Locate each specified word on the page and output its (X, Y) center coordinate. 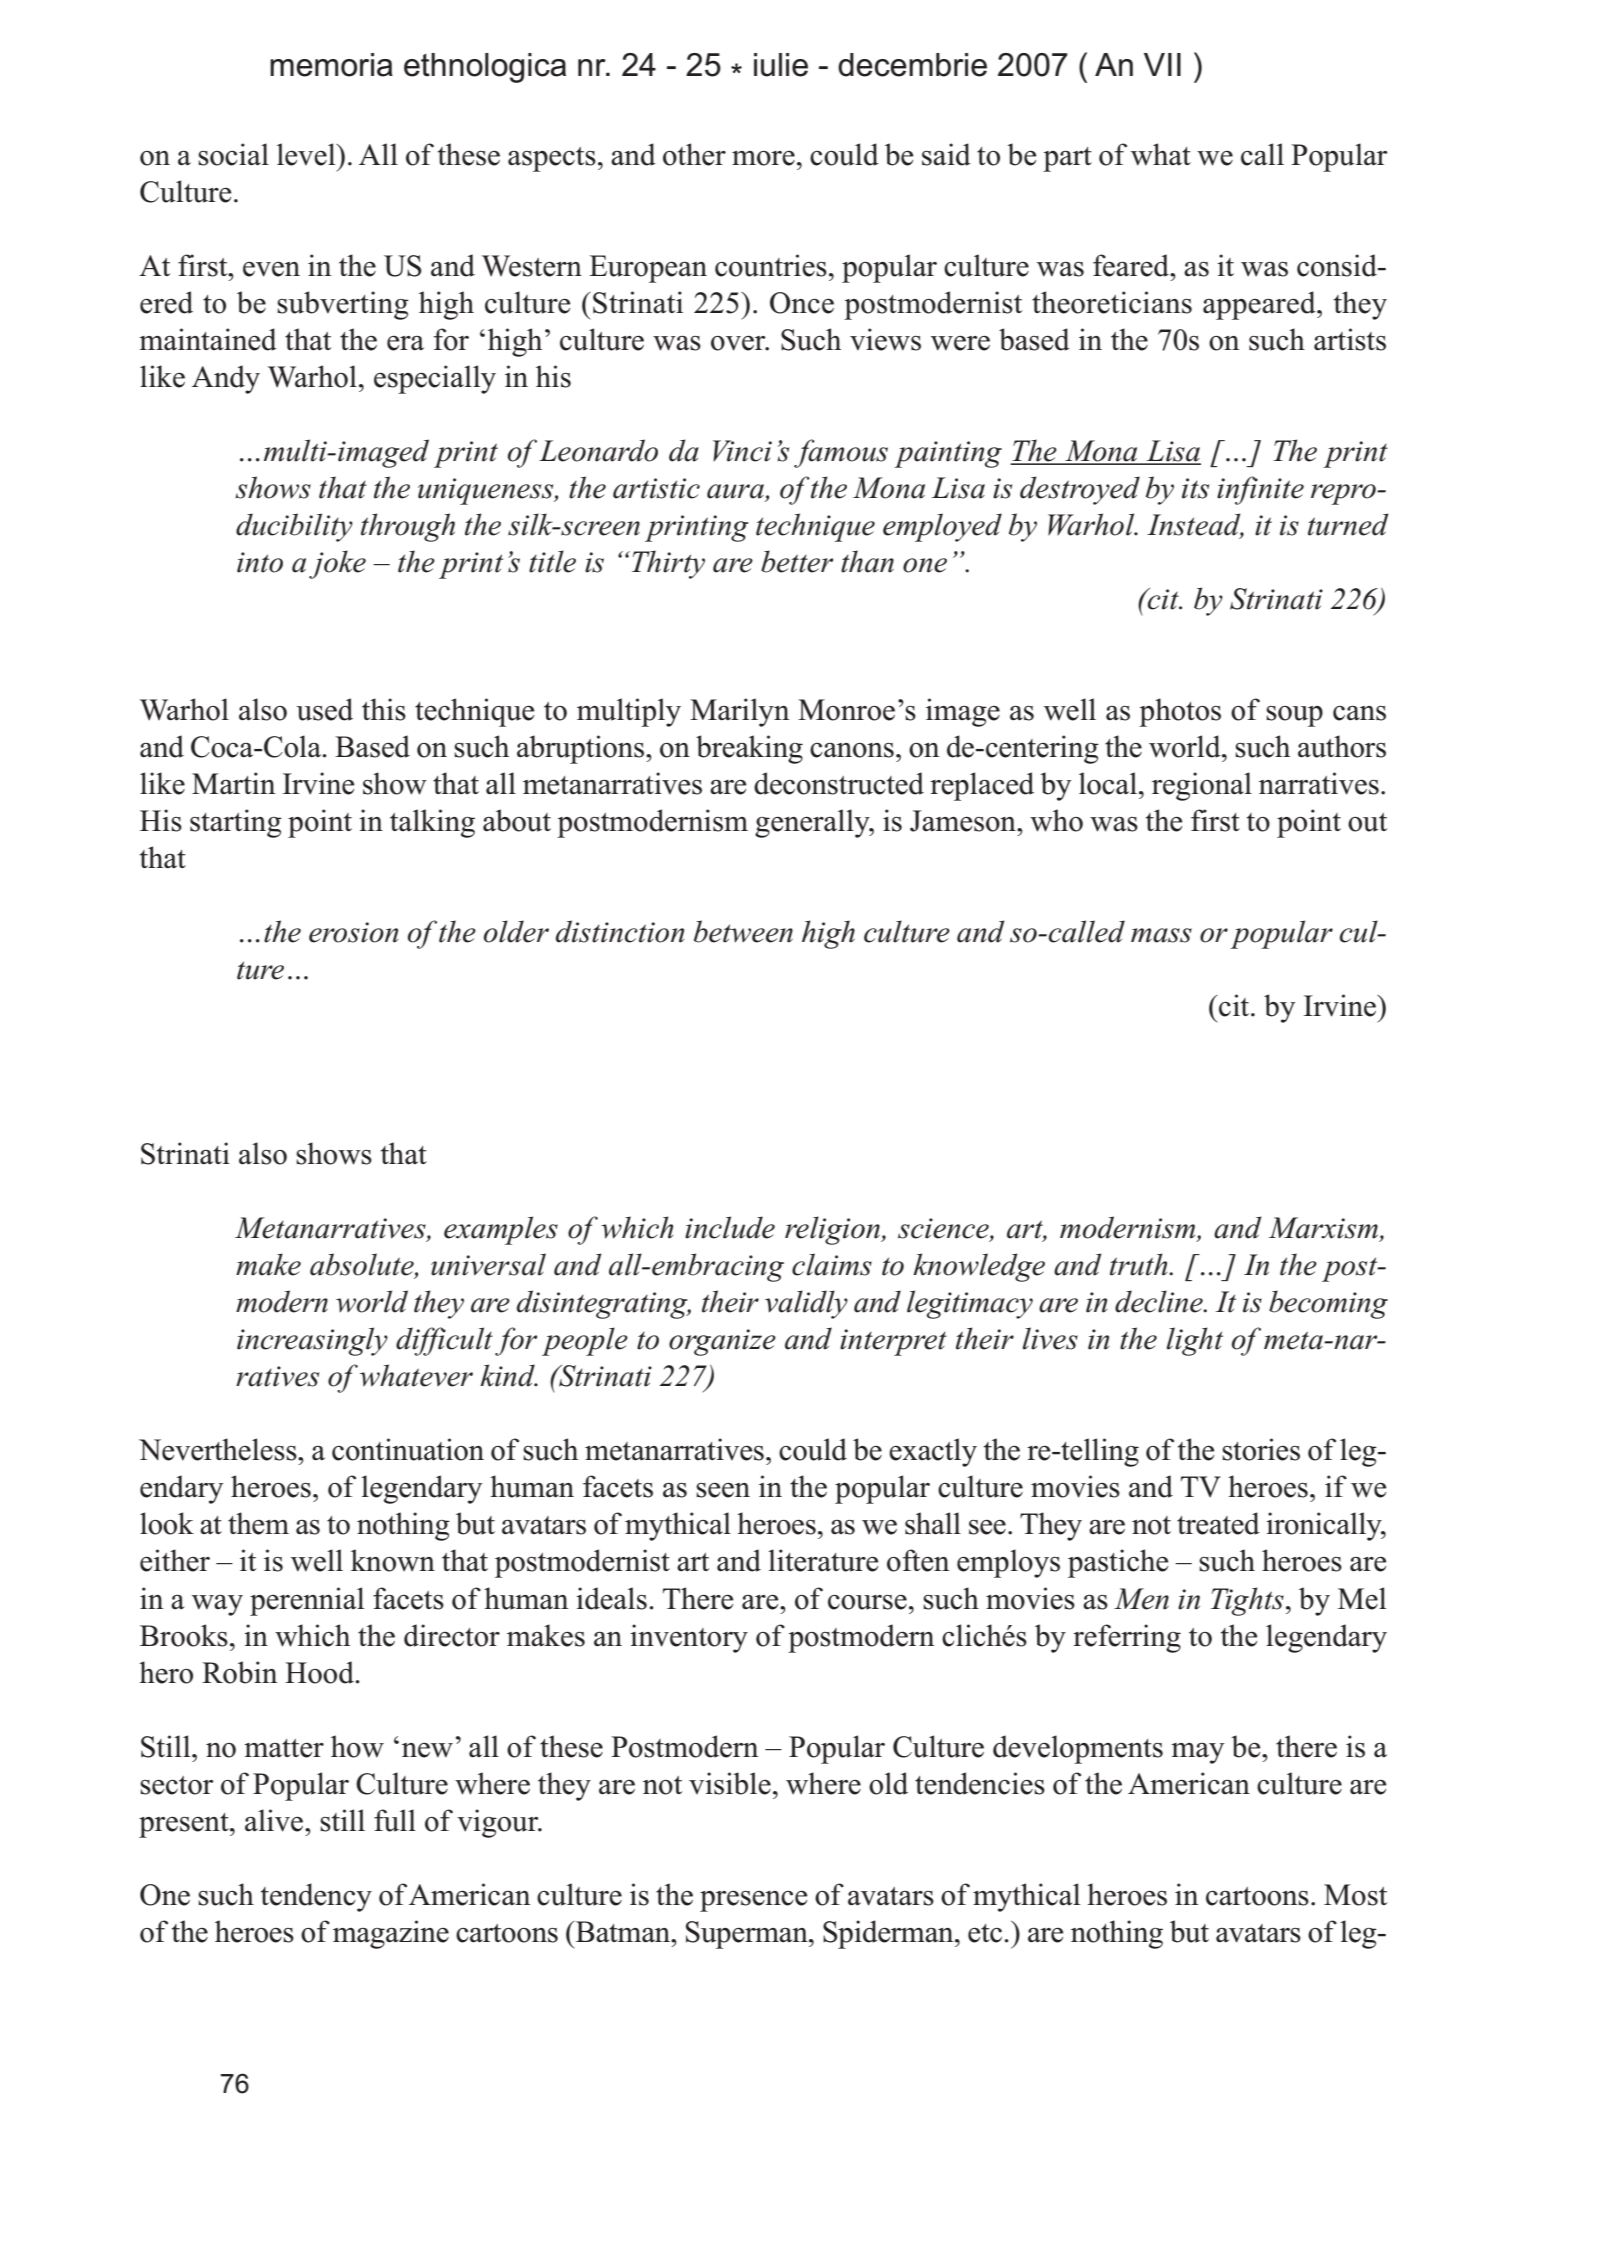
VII (1162, 64)
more (763, 158)
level (307, 154)
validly (806, 1304)
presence (753, 1901)
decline (1160, 1301)
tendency (316, 1897)
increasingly (312, 1341)
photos (1180, 712)
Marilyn (739, 712)
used (325, 709)
